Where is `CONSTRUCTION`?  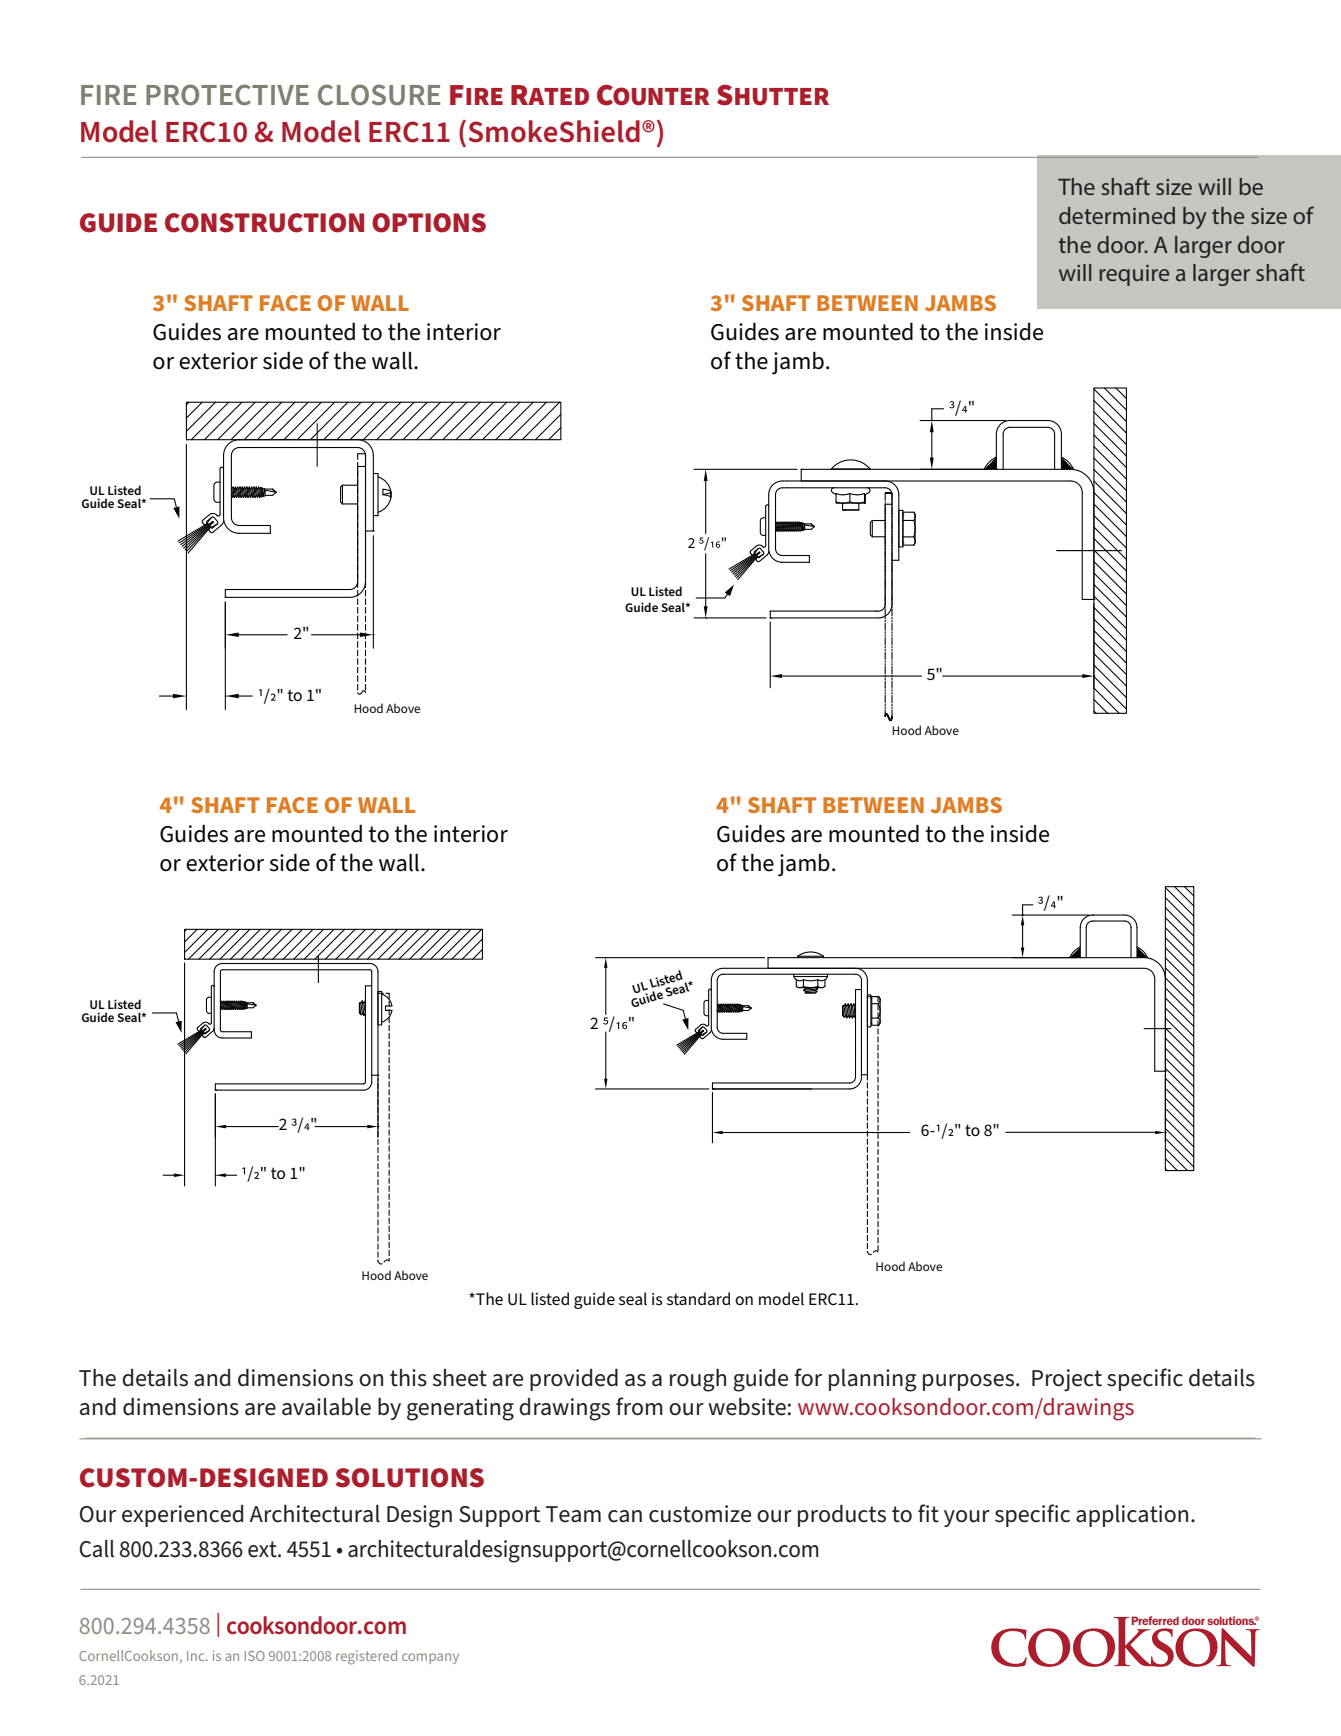
CONSTRUCTION is located at coordinates (264, 223).
